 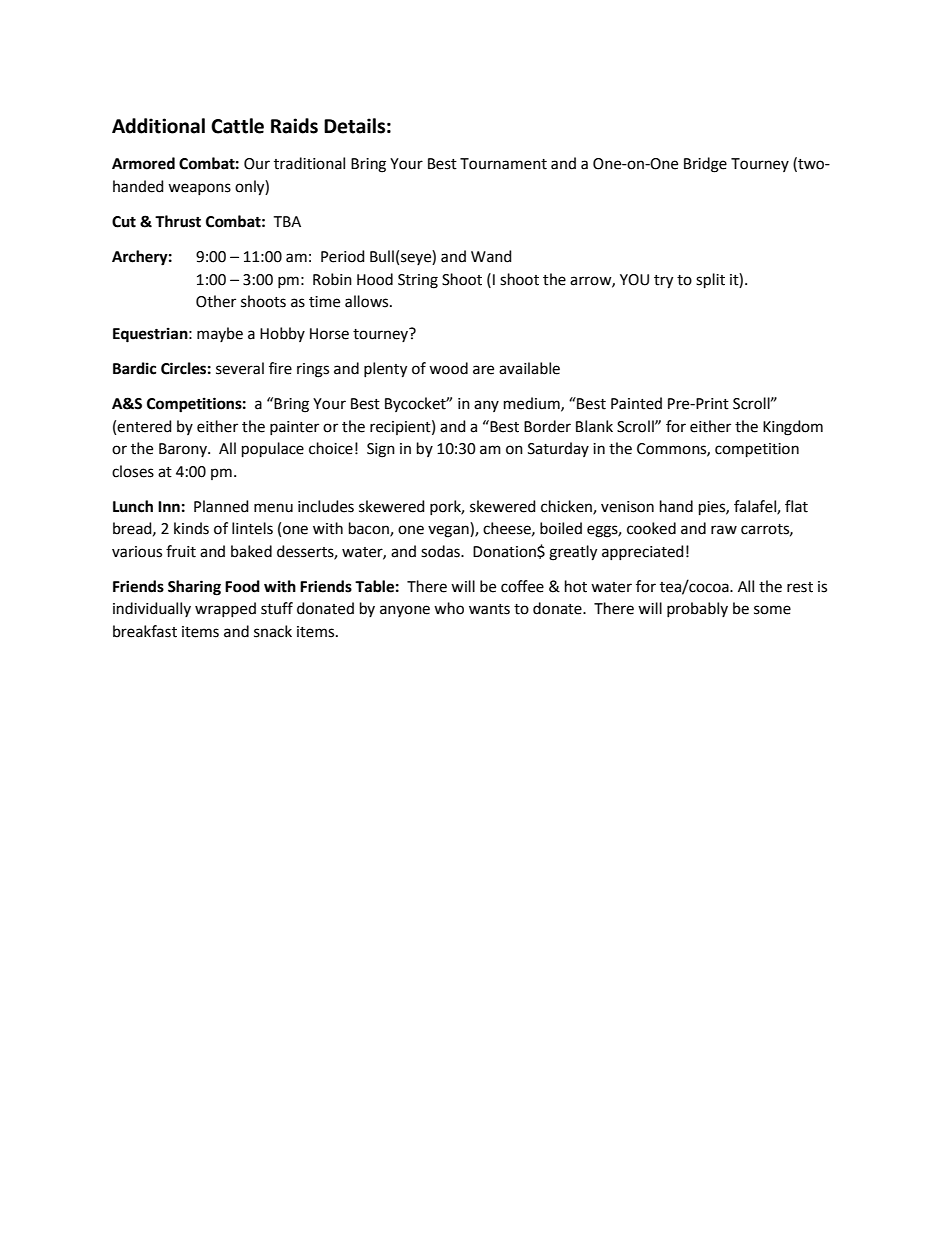 What do you see at coordinates (756, 507) in the screenshot?
I see `falafel` at bounding box center [756, 507].
